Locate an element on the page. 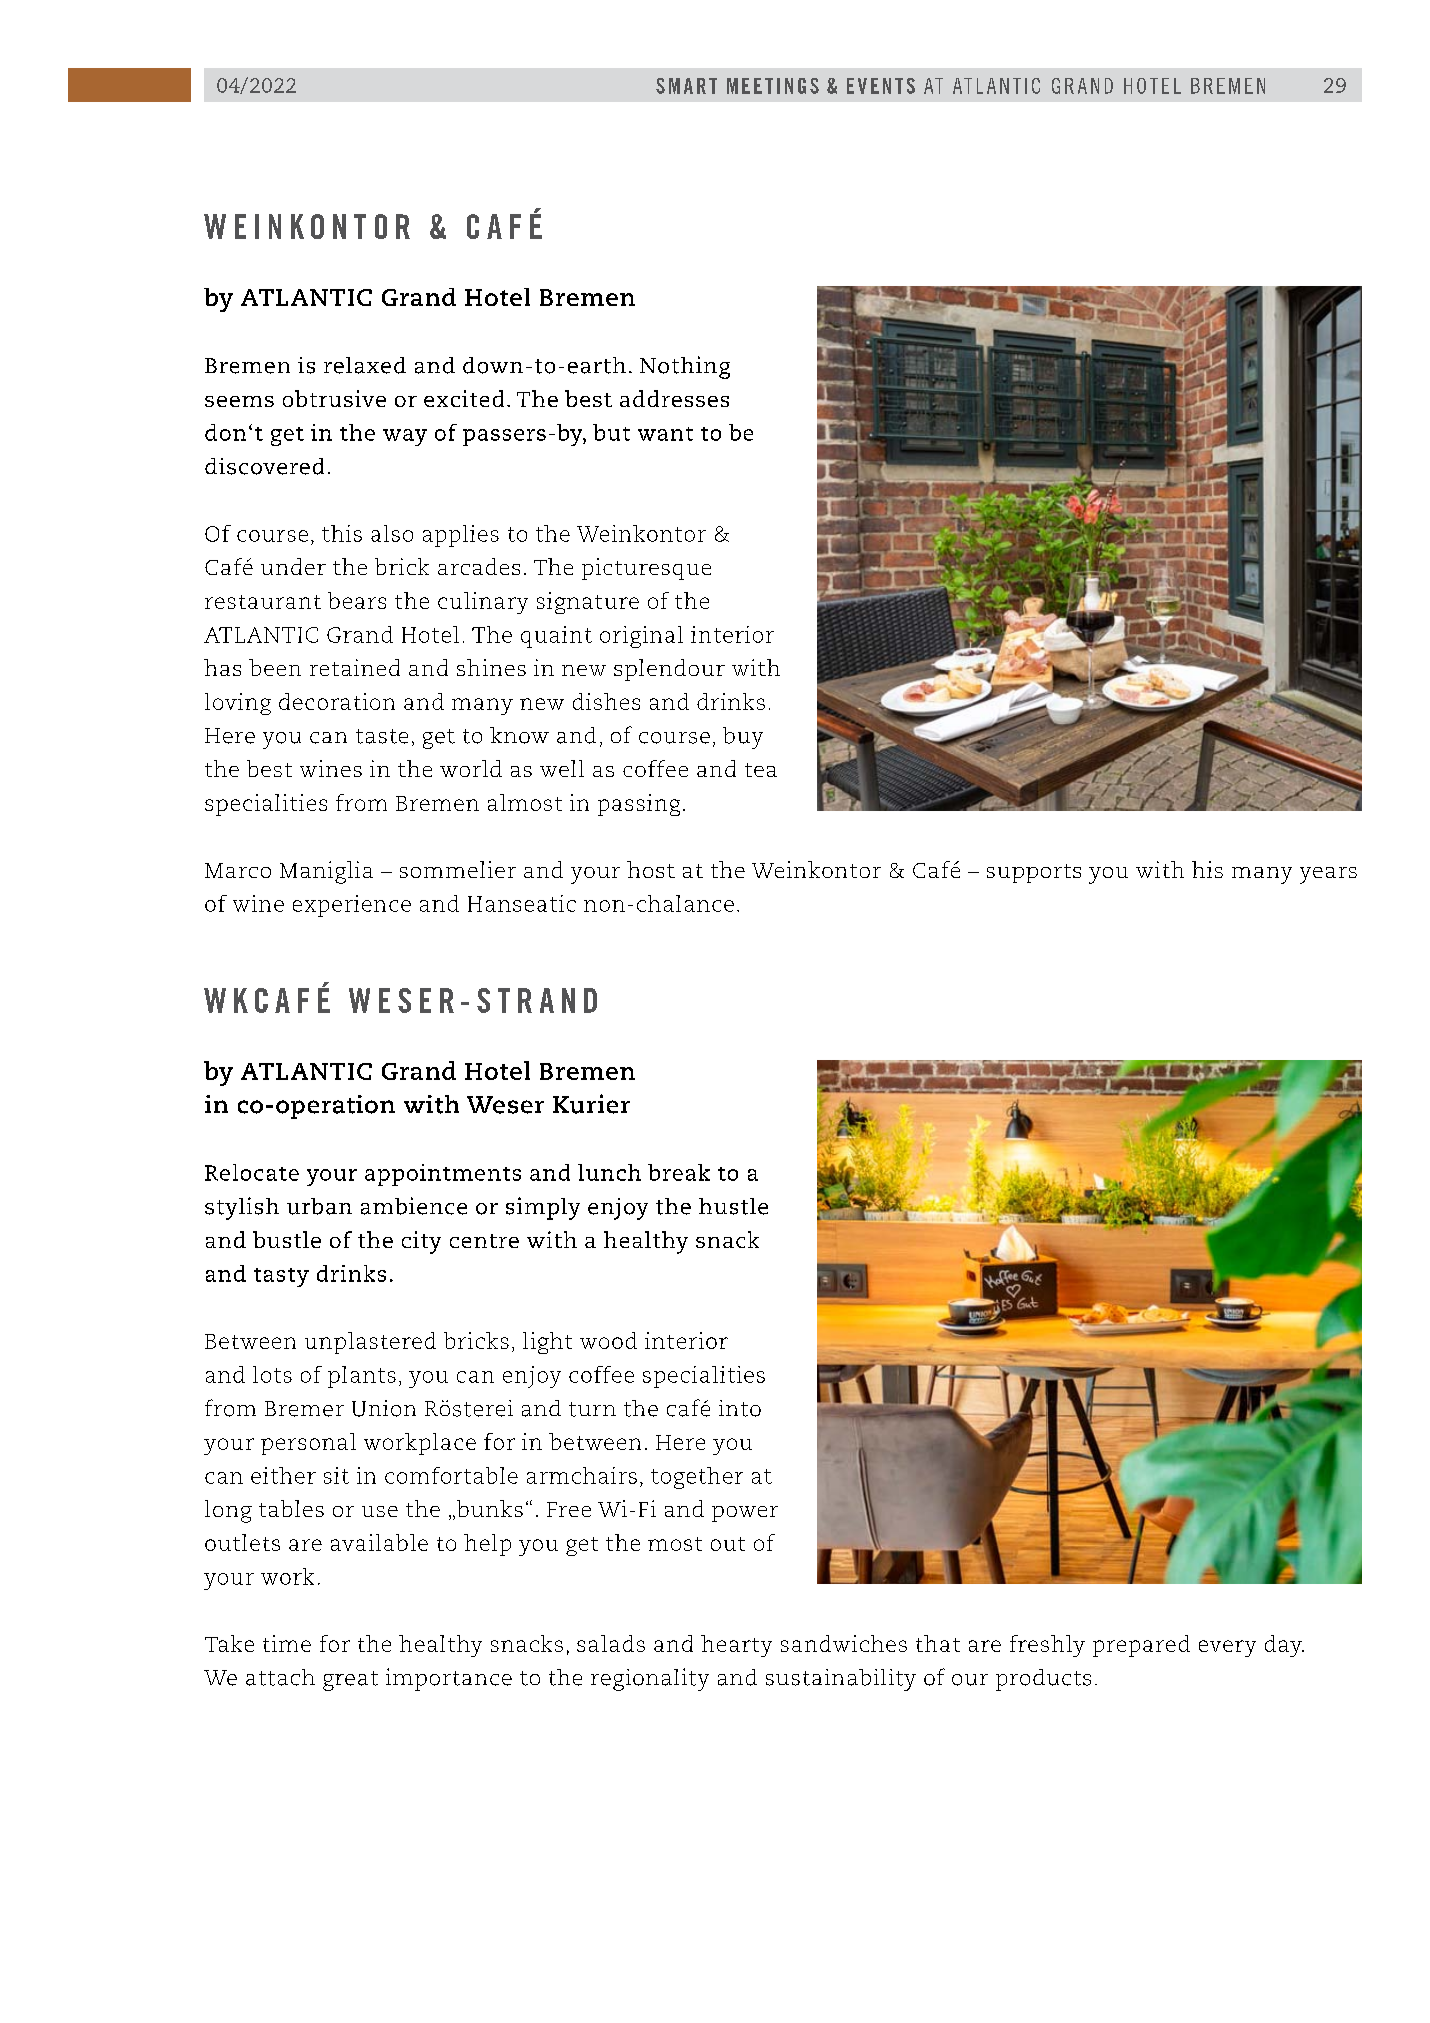 The height and width of the page is (2023, 1430). addresses is located at coordinates (674, 398).
